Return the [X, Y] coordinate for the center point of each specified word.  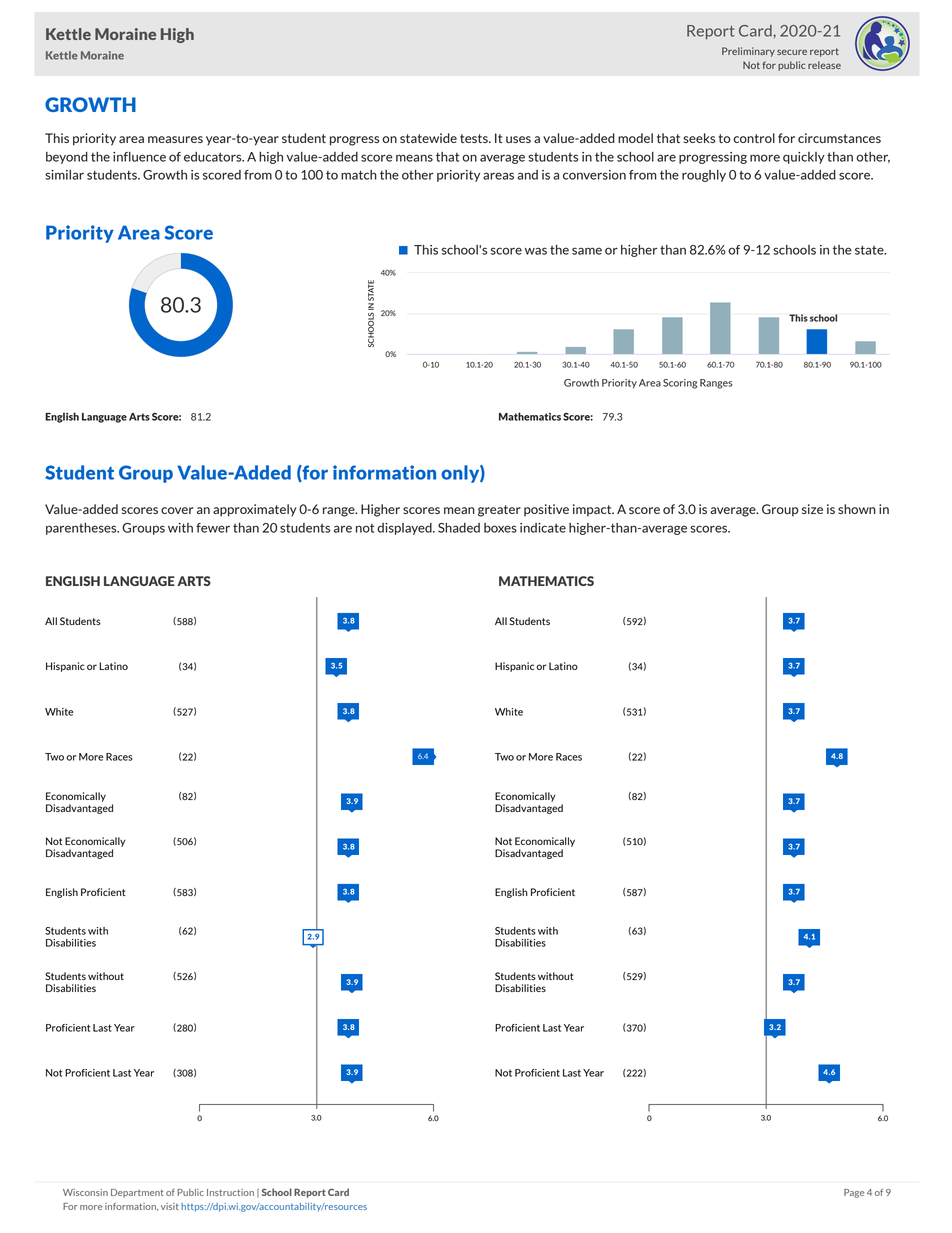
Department [137, 1193]
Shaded [459, 528]
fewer [213, 528]
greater [499, 511]
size [812, 509]
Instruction [230, 1192]
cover [177, 510]
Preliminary [748, 52]
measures [175, 139]
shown [857, 509]
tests [475, 138]
